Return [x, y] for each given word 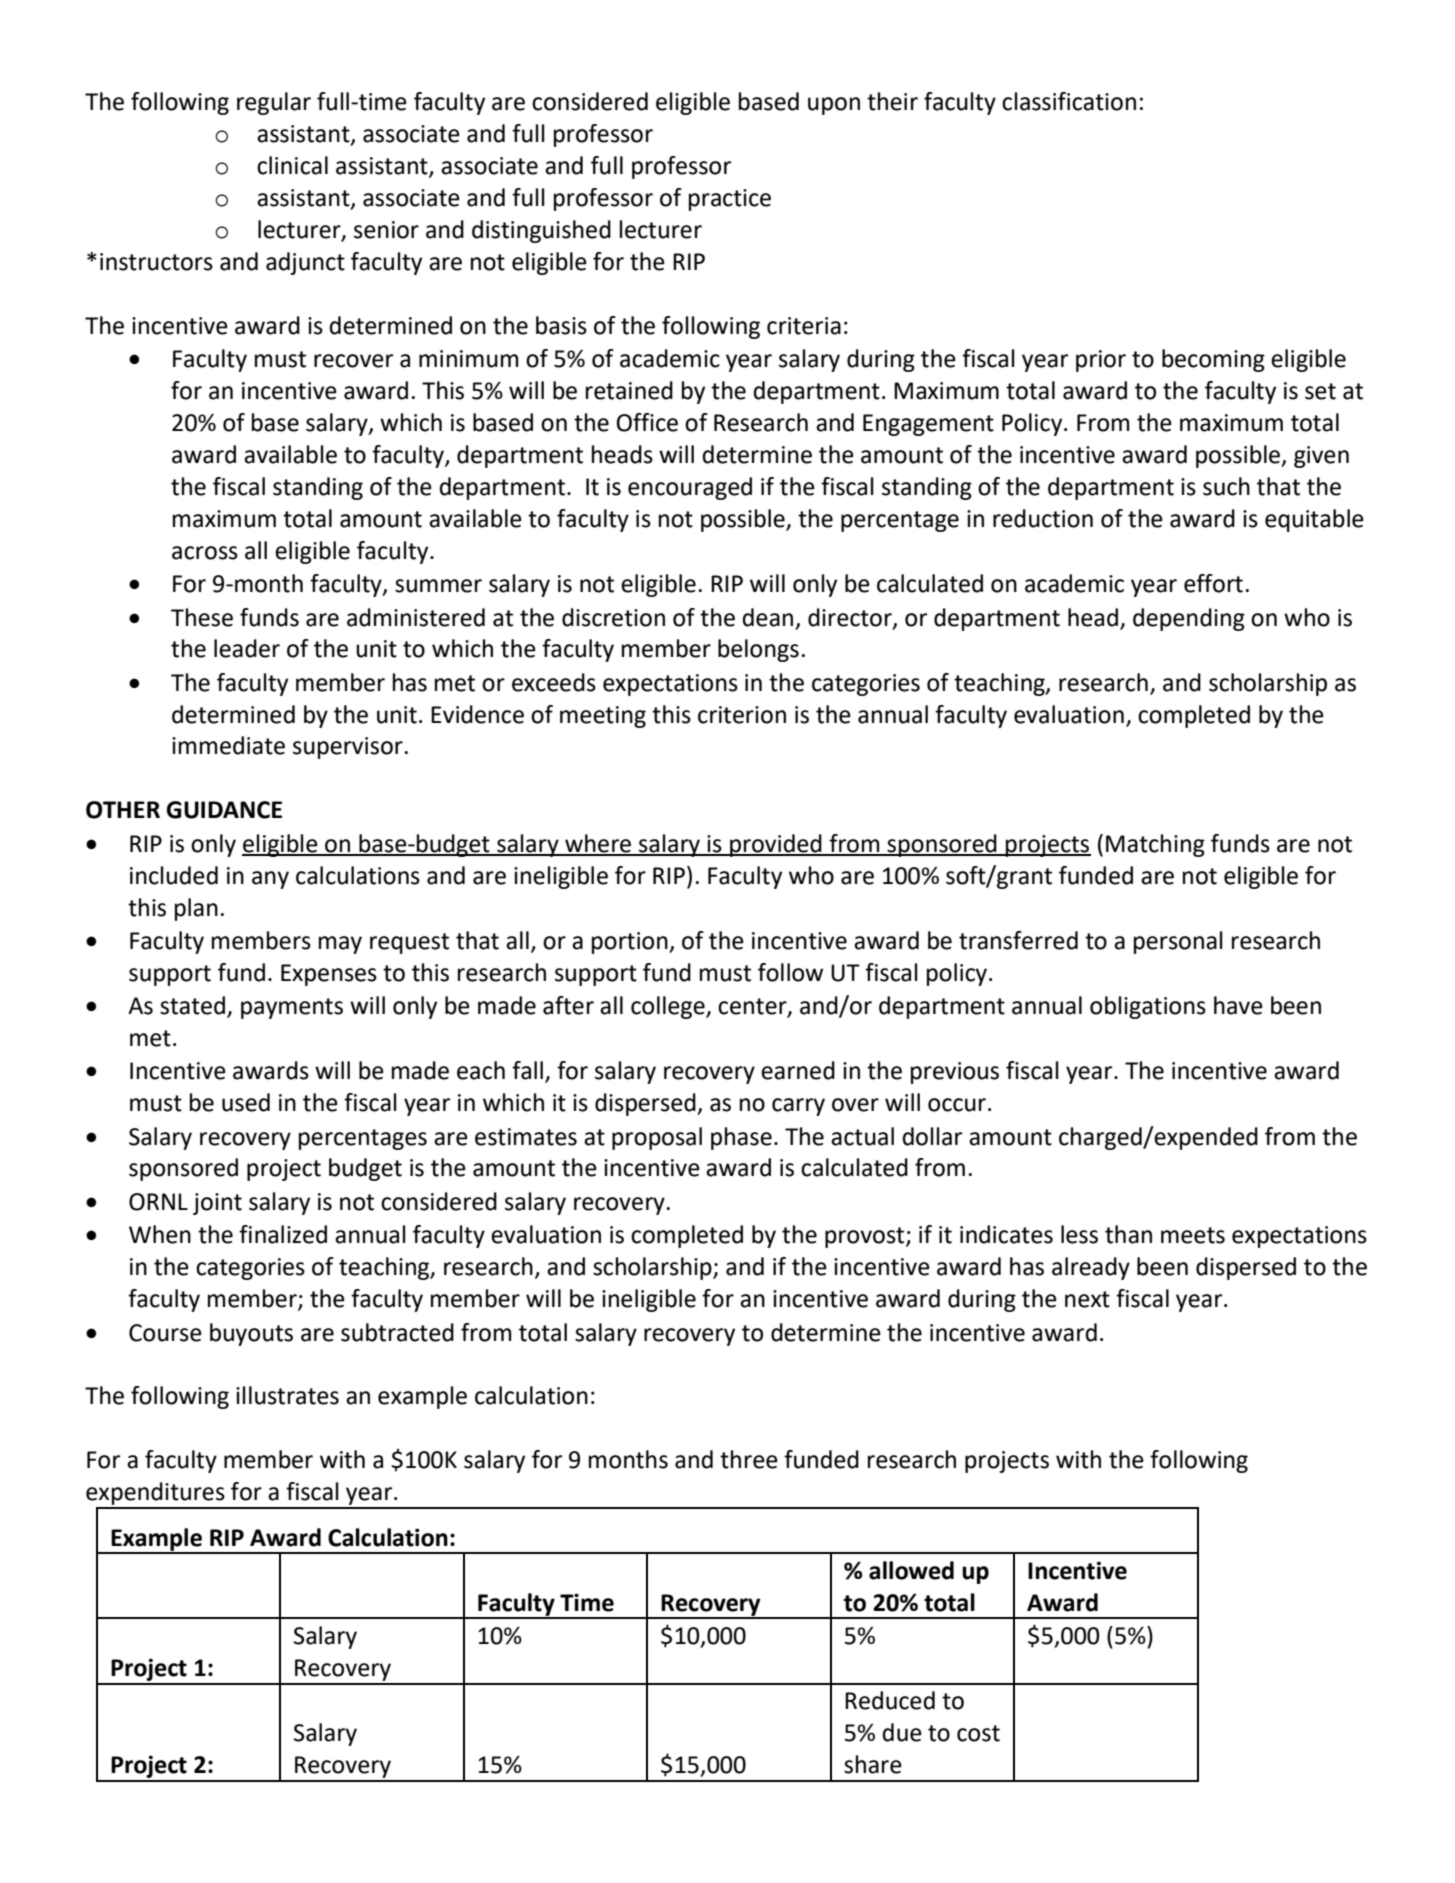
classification [1069, 101]
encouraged [690, 488]
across [205, 553]
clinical [292, 165]
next [1087, 1299]
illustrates [287, 1395]
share [873, 1764]
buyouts [251, 1334]
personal [1178, 942]
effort [1213, 583]
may [340, 945]
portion [631, 943]
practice [730, 200]
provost [866, 1237]
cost [978, 1733]
